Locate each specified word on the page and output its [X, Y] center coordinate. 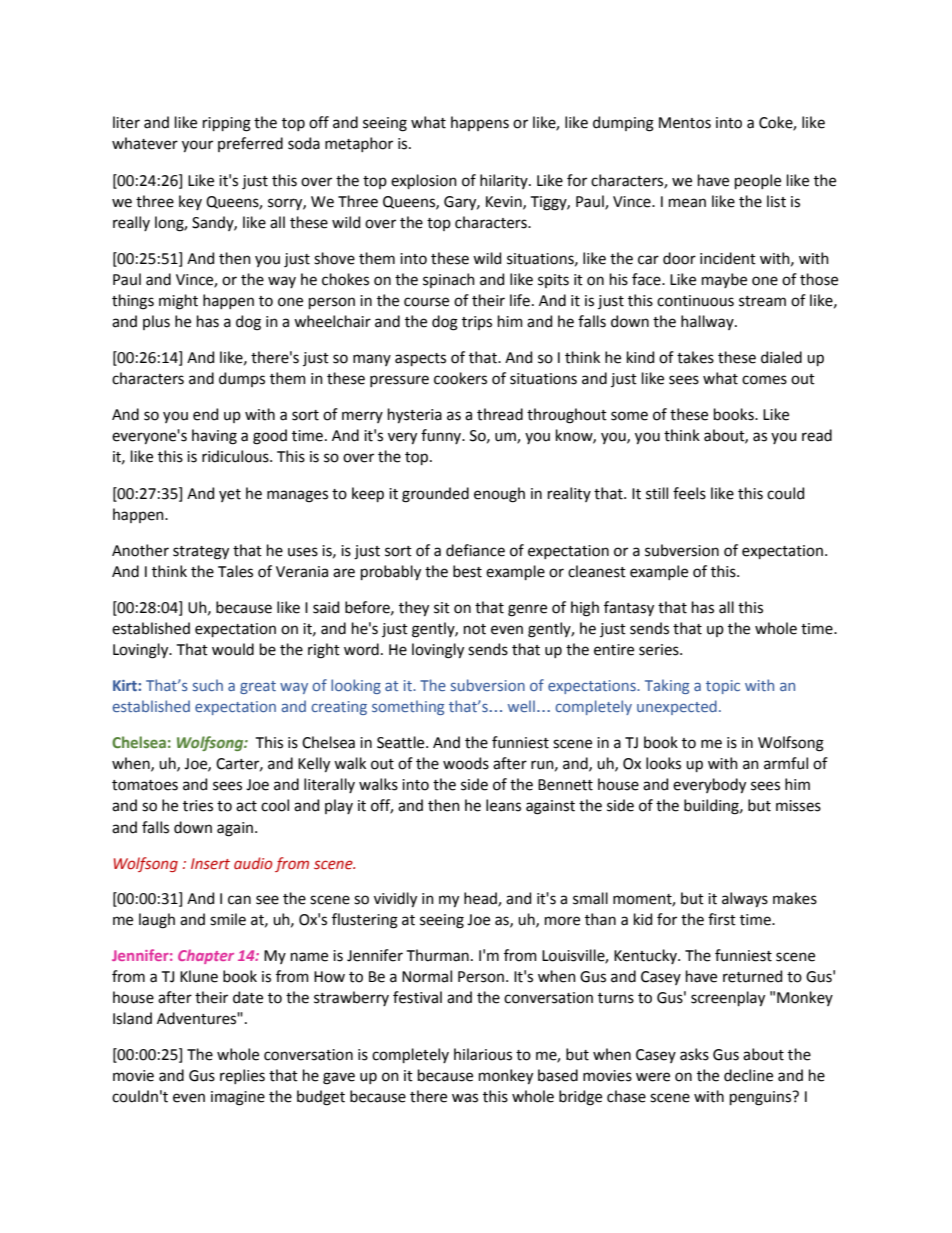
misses [798, 806]
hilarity [505, 181]
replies [242, 1076]
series [660, 650]
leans [503, 805]
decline [748, 1075]
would [233, 649]
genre [527, 610]
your [197, 146]
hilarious [483, 1054]
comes [764, 380]
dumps [242, 379]
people [758, 181]
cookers [460, 378]
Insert [210, 864]
